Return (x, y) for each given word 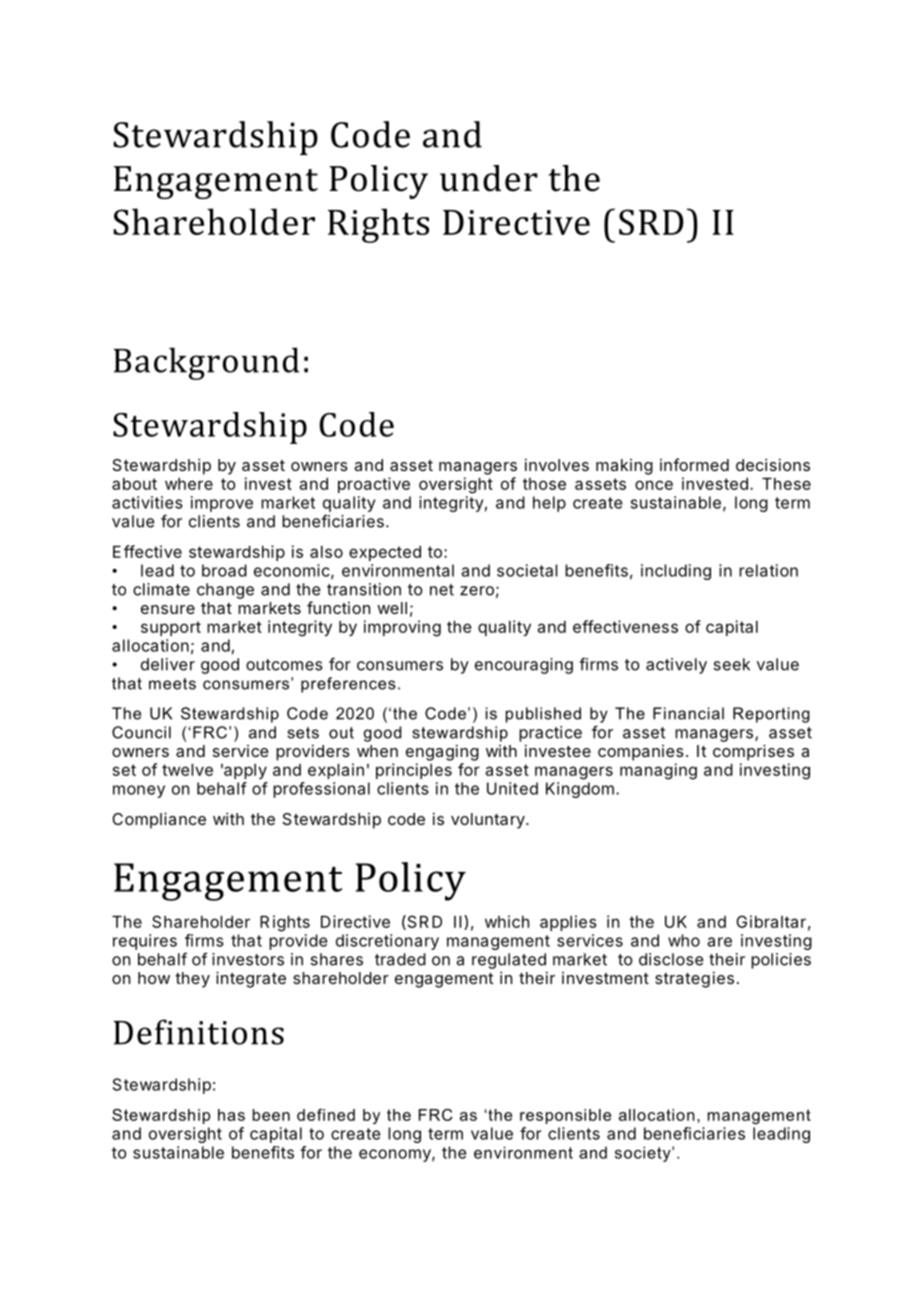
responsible (565, 1116)
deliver (168, 664)
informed (694, 464)
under (489, 178)
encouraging (524, 666)
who (684, 940)
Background (206, 363)
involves (557, 464)
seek (731, 664)
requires (145, 942)
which (507, 921)
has (231, 1115)
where (189, 484)
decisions (773, 464)
